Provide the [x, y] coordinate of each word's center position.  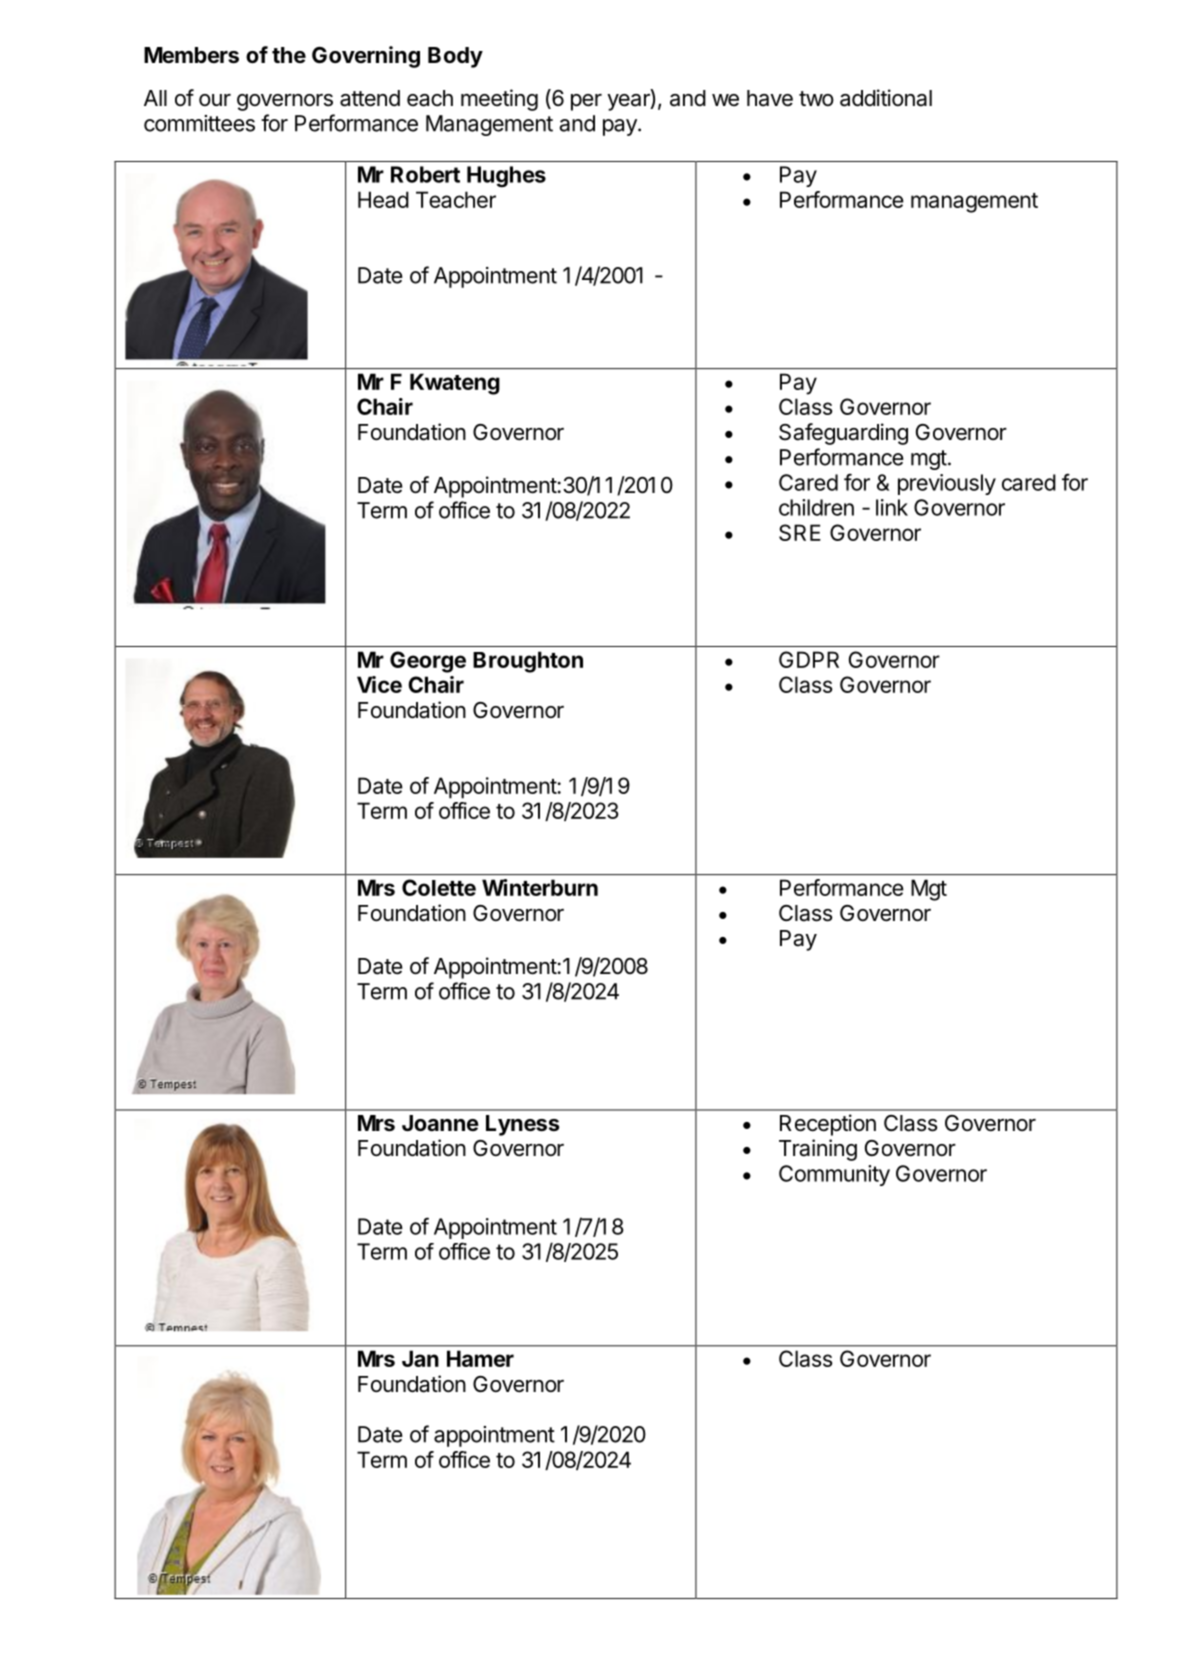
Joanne [440, 1123]
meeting [499, 100]
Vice [379, 684]
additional [886, 98]
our [215, 100]
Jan [420, 1358]
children [816, 507]
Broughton [528, 662]
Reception [828, 1125]
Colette [439, 887]
